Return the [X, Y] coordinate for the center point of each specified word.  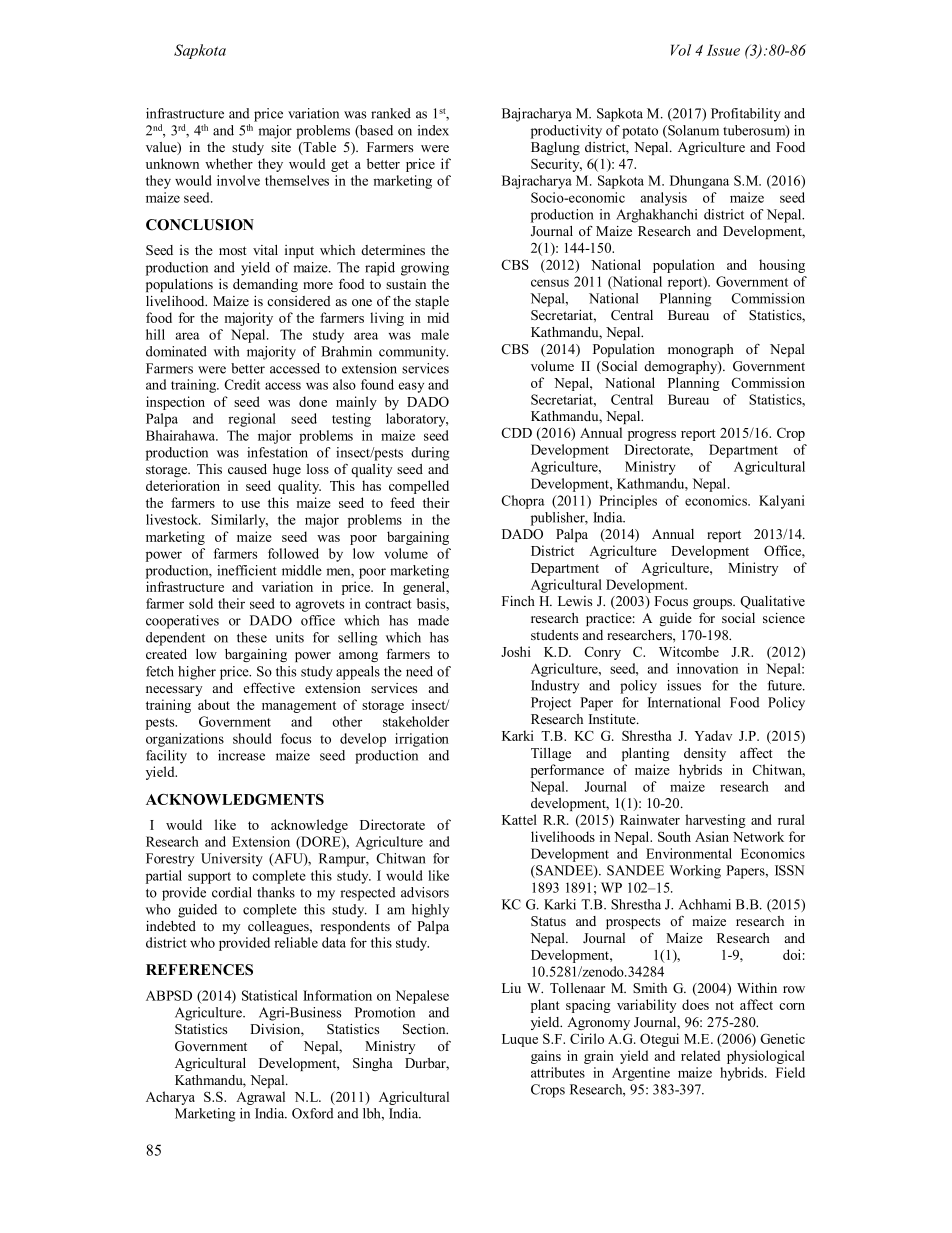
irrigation [422, 740]
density [705, 754]
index [433, 130]
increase [241, 755]
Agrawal [260, 1098]
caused [247, 469]
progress [652, 436]
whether [229, 163]
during [430, 454]
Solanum [692, 131]
